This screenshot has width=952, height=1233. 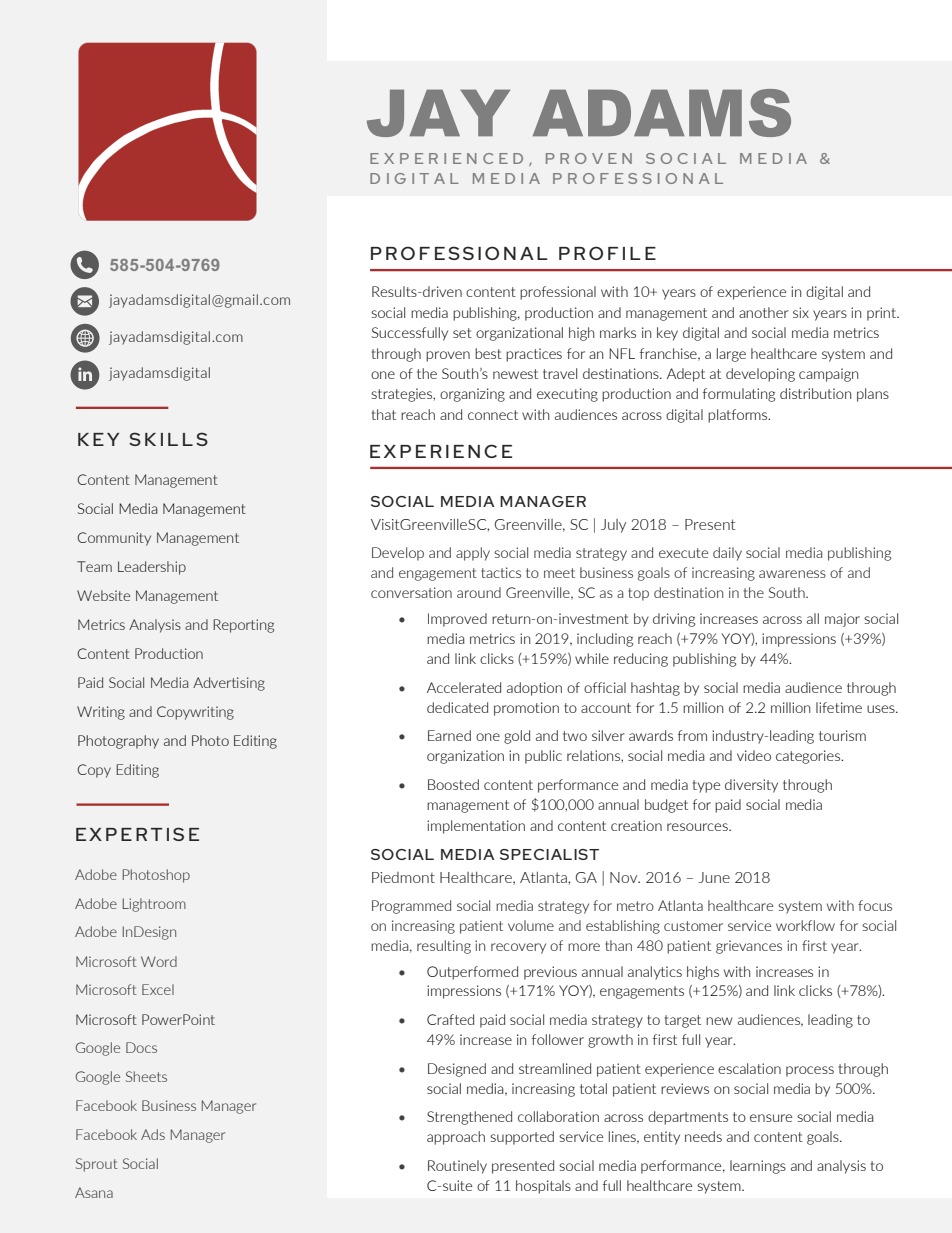 What do you see at coordinates (749, 947) in the screenshot?
I see `grievances` at bounding box center [749, 947].
